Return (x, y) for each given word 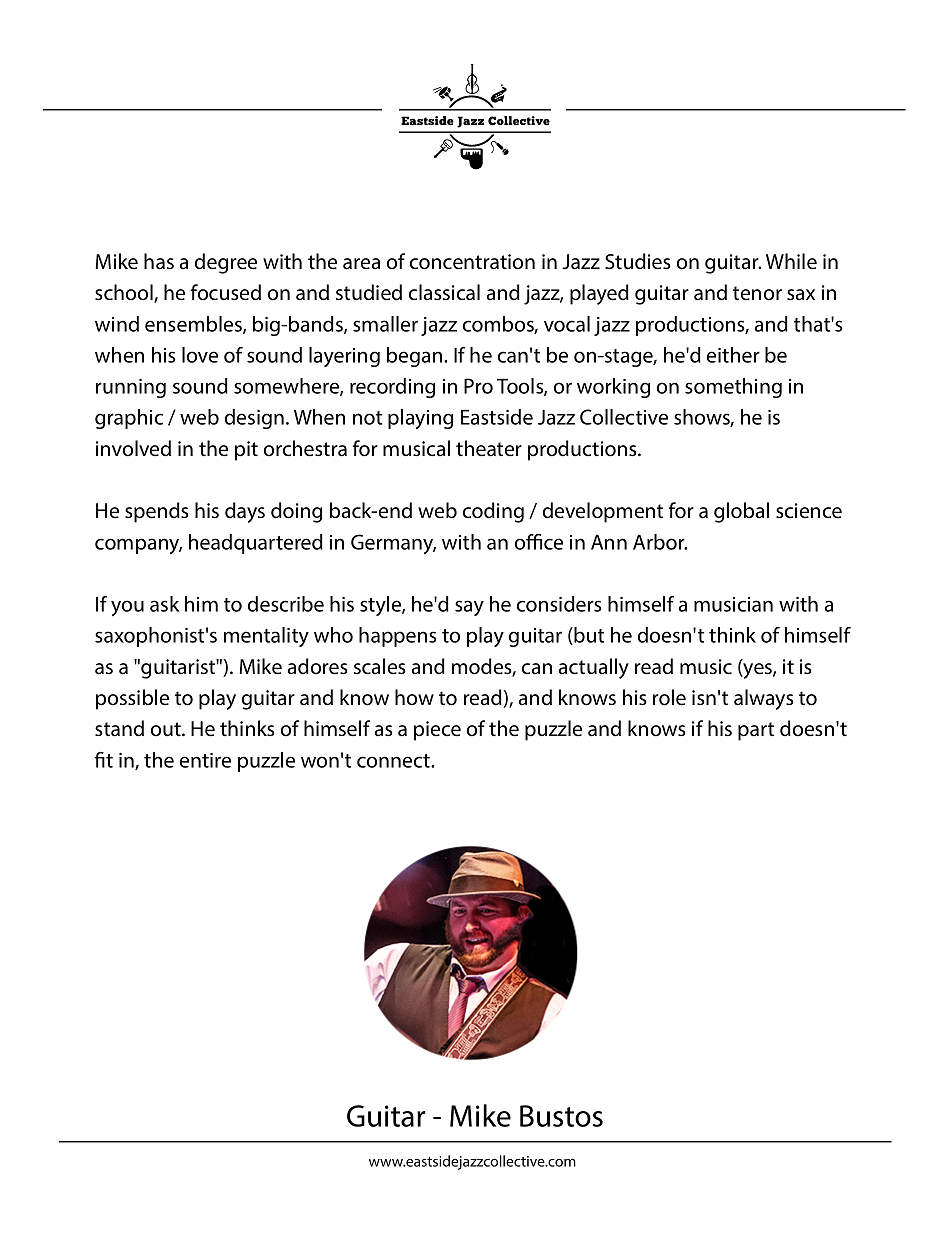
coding (493, 512)
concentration (472, 262)
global (741, 512)
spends (157, 512)
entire (205, 760)
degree (226, 263)
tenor (757, 293)
